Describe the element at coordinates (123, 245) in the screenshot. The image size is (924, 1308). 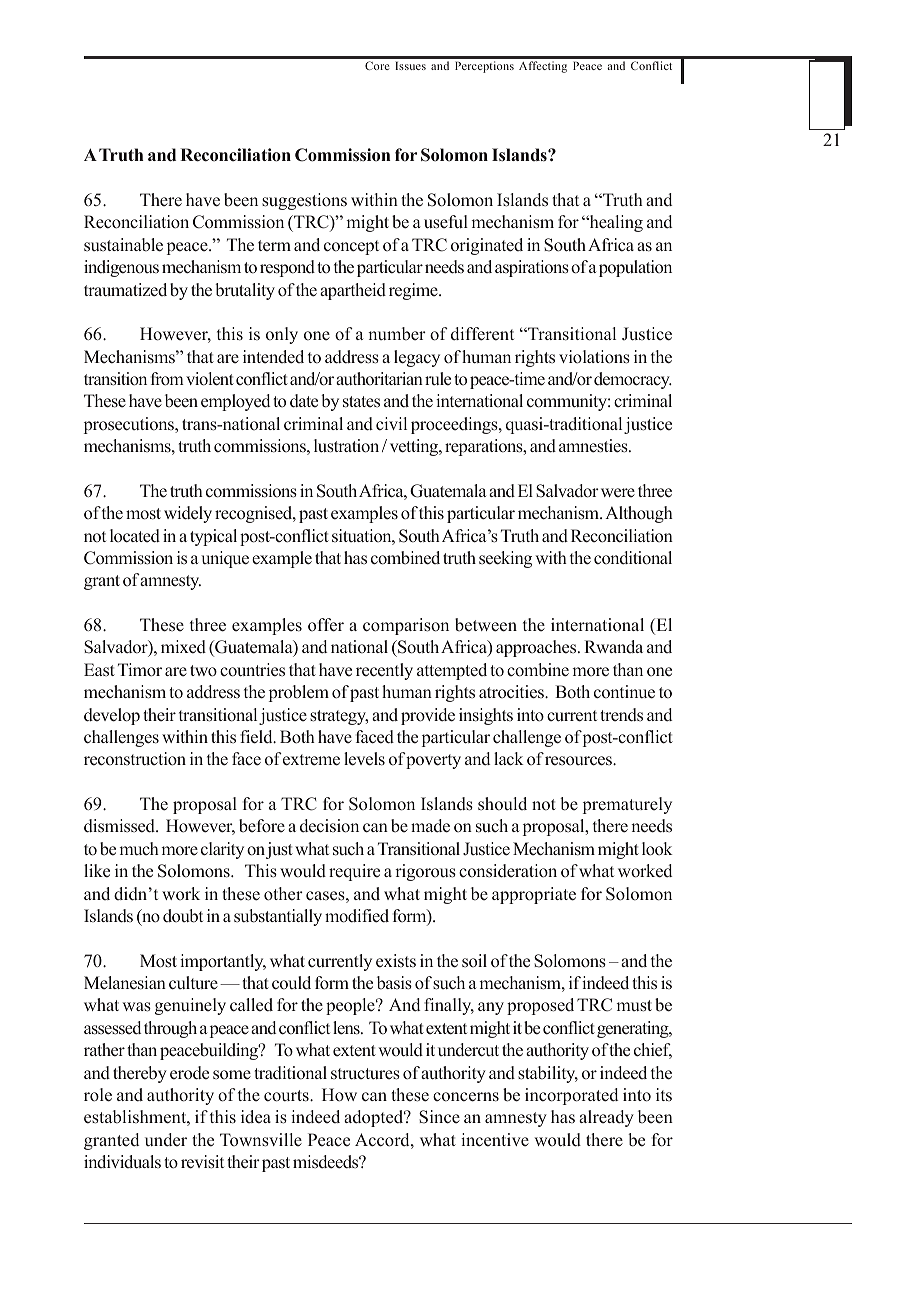
I see `sustainable` at that location.
